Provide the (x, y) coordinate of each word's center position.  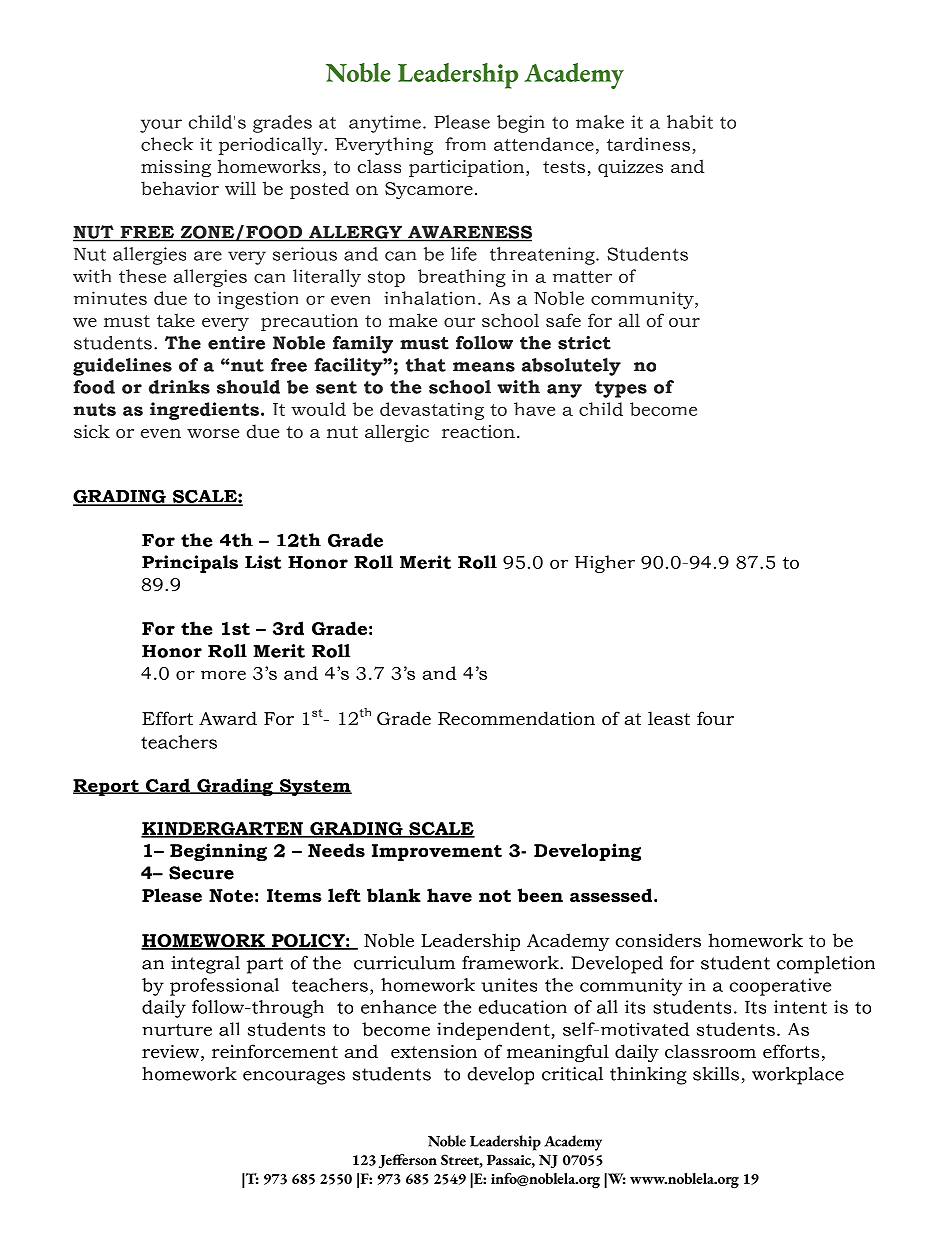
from (465, 144)
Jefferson (408, 1161)
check (167, 144)
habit (690, 122)
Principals (190, 564)
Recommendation (516, 718)
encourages (294, 1078)
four (715, 718)
